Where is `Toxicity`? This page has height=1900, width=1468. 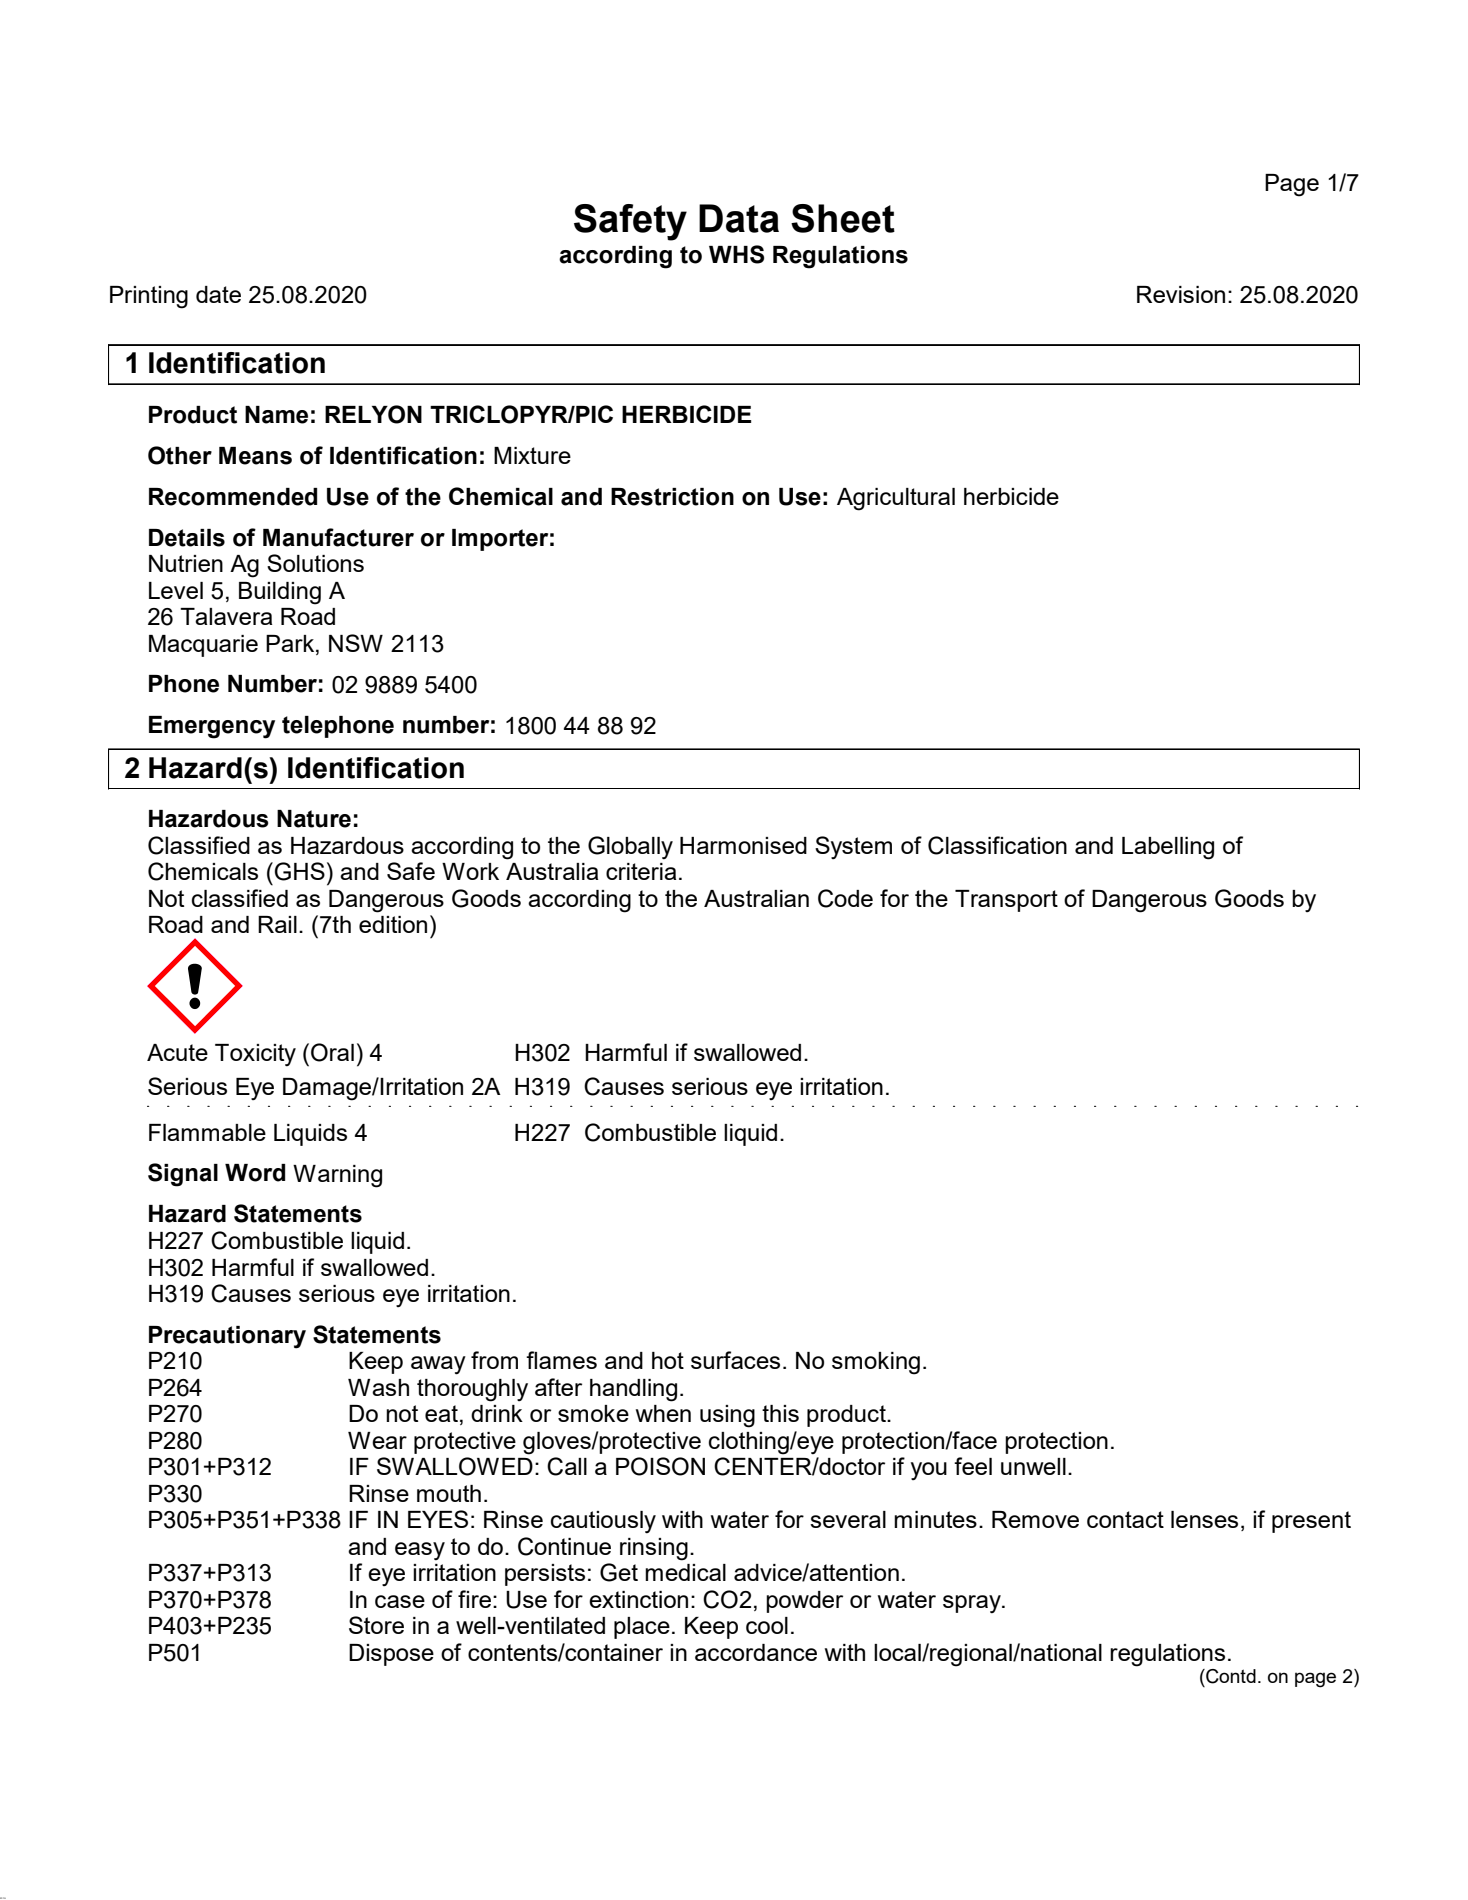
Toxicity is located at coordinates (255, 1055).
